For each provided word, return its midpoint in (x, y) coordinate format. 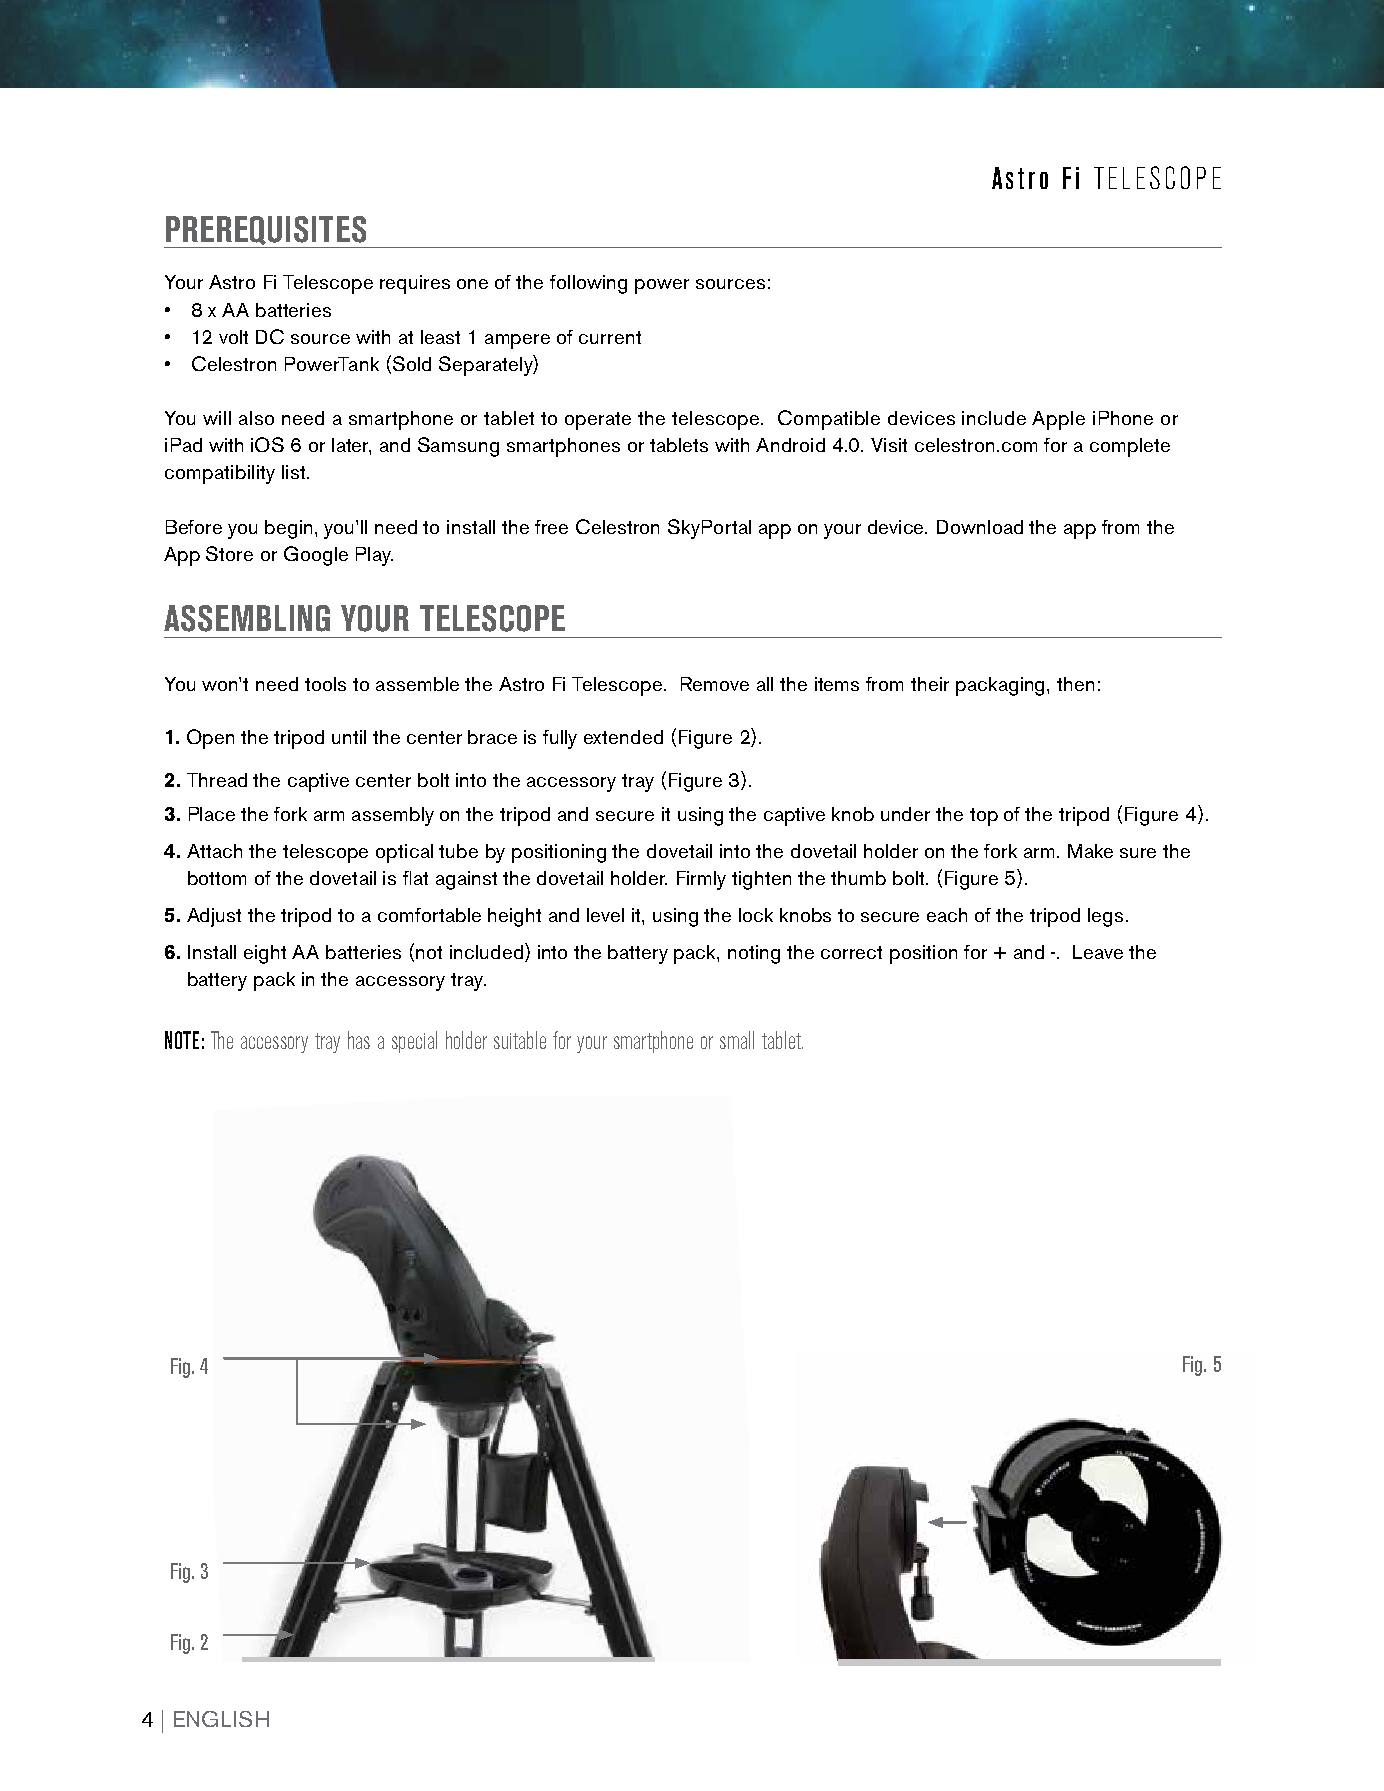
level (605, 915)
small (737, 1040)
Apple (1058, 420)
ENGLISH (221, 1719)
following (588, 284)
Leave (1098, 952)
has (359, 1040)
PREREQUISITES (266, 232)
